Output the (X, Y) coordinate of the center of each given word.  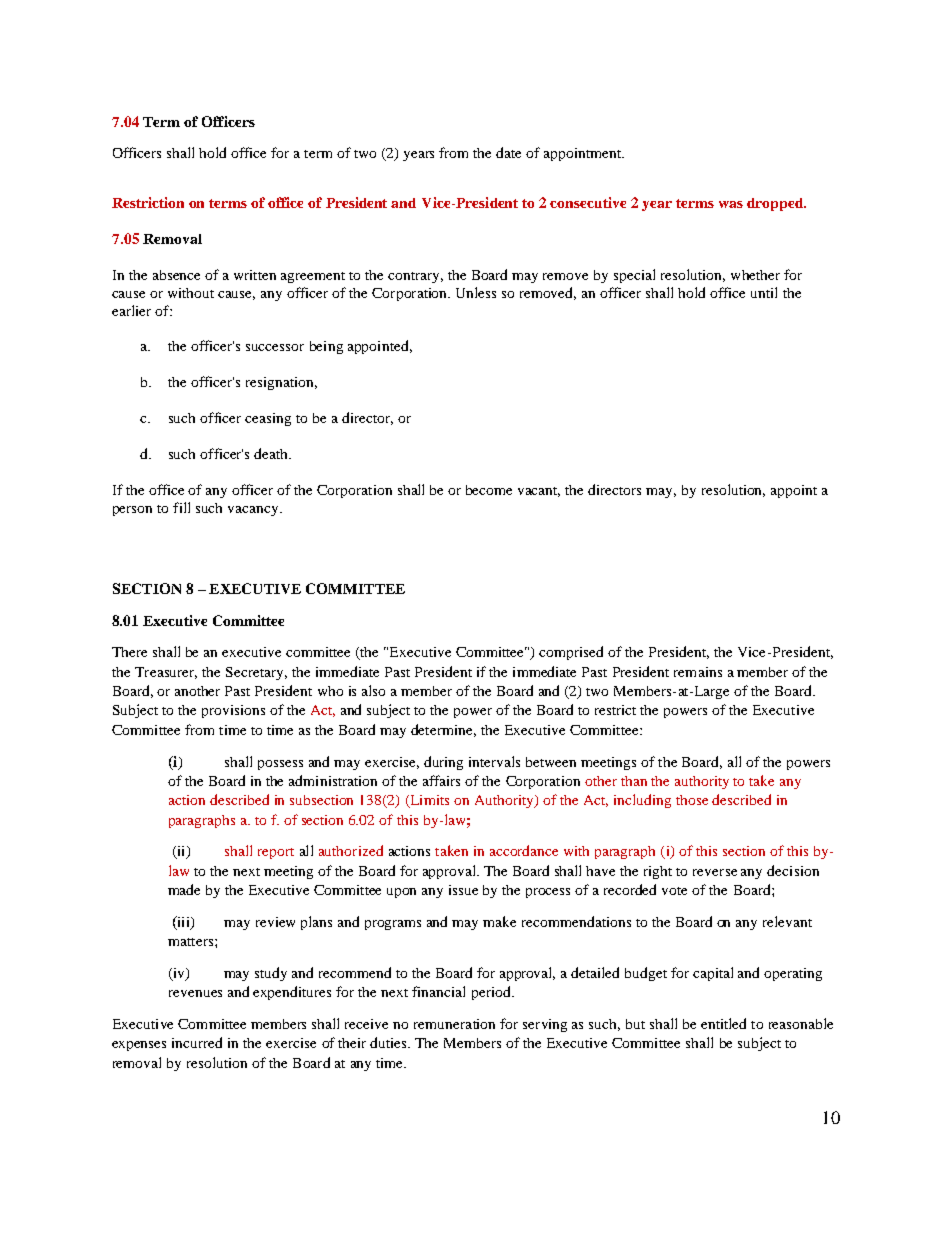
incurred (197, 1042)
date (508, 152)
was (731, 204)
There (129, 652)
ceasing (268, 419)
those (692, 800)
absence (176, 275)
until (764, 292)
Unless (476, 292)
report (276, 853)
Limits (428, 801)
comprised (571, 653)
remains (698, 672)
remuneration (454, 1024)
